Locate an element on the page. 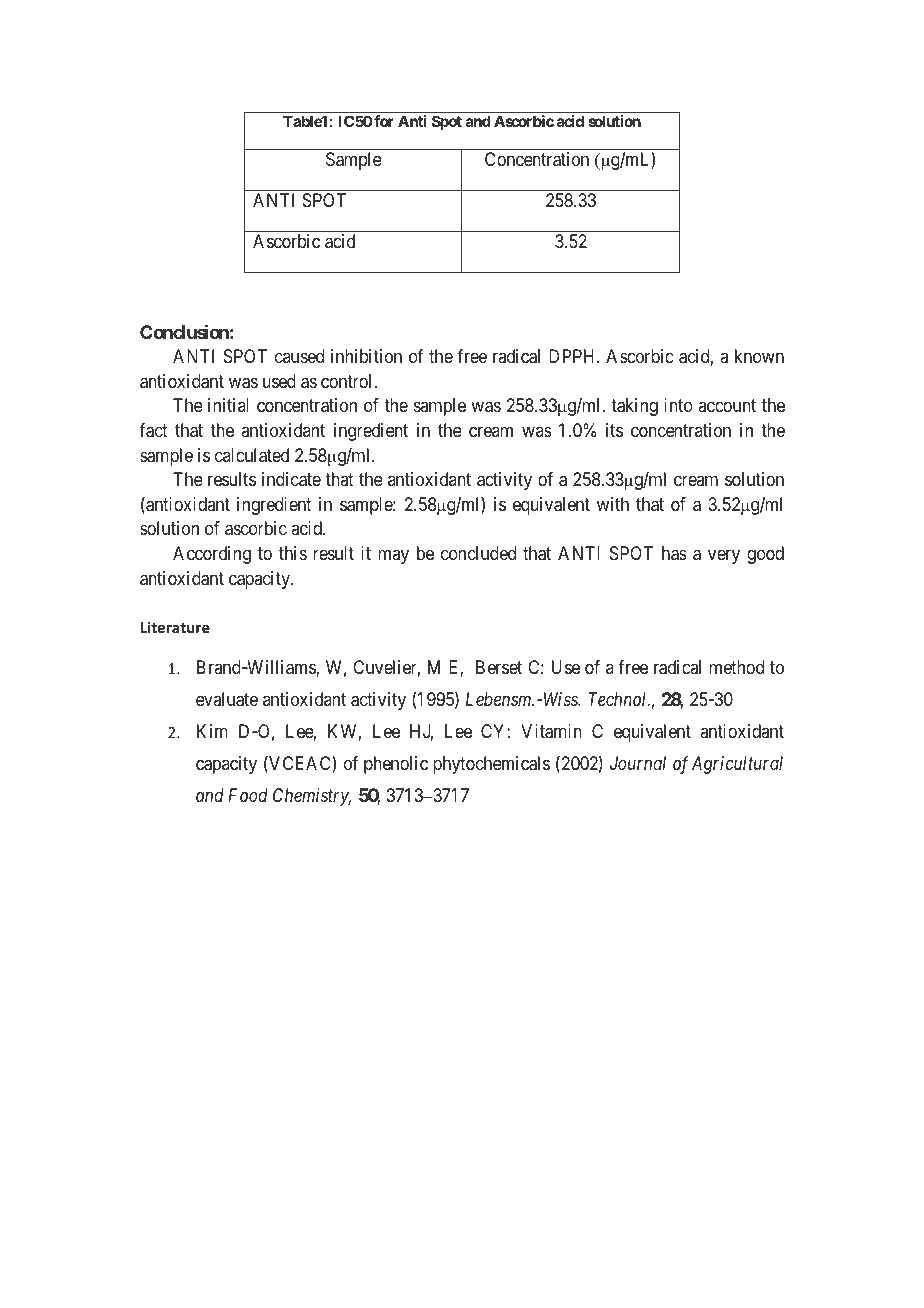 The image size is (924, 1308). Food is located at coordinates (248, 795).
